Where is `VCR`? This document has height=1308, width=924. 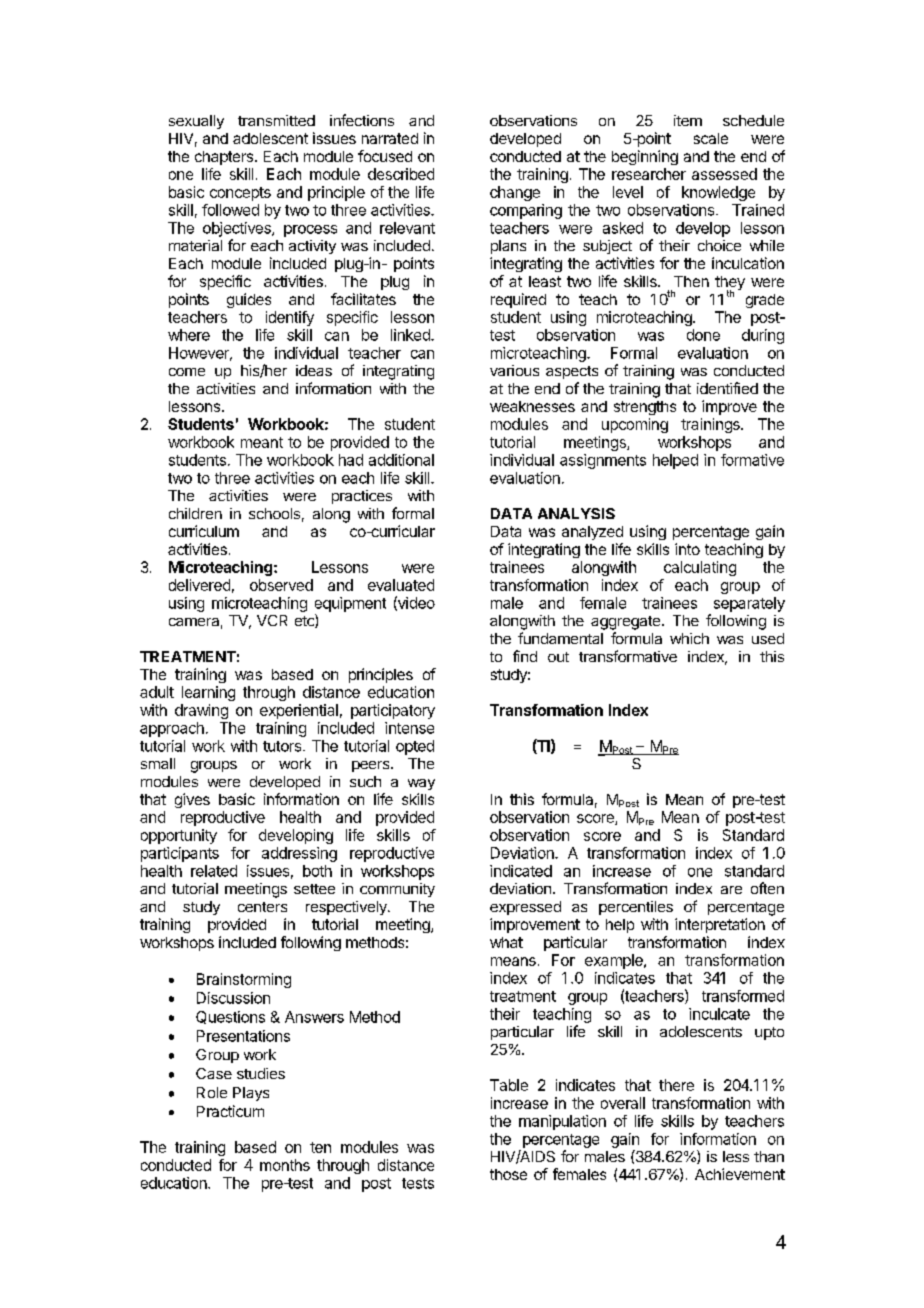
VCR is located at coordinates (272, 620).
